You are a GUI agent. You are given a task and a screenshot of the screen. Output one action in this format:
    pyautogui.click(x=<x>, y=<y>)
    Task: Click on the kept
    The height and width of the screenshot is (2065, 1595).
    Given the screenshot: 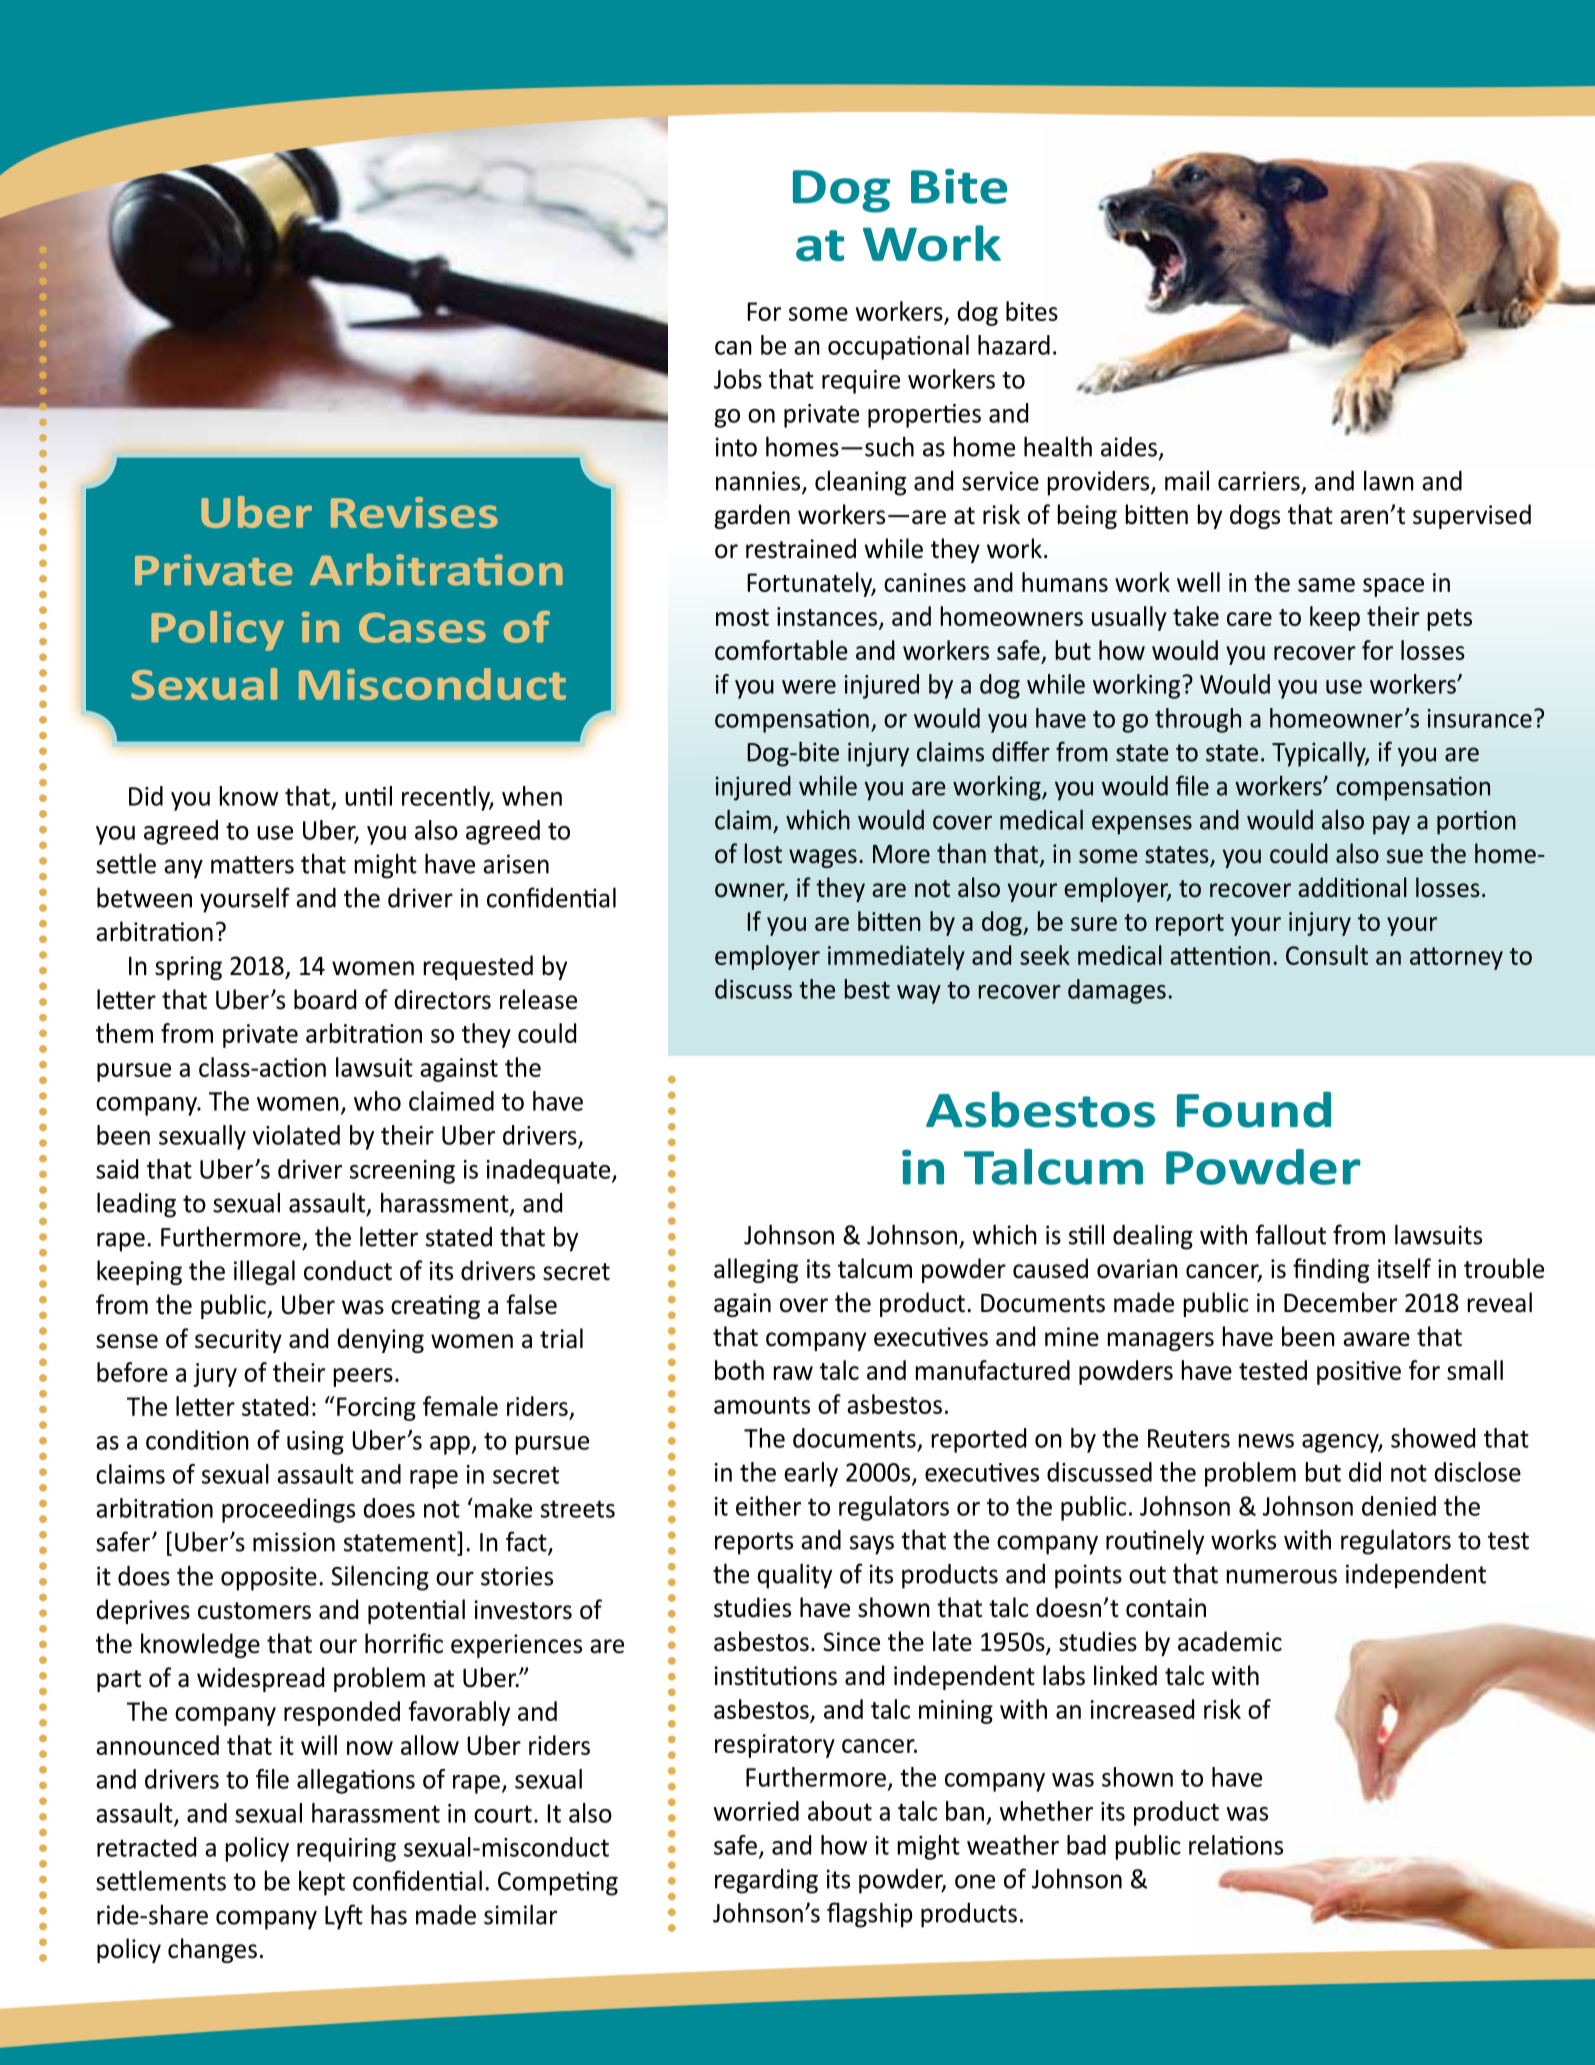 What is the action you would take?
    pyautogui.click(x=322, y=1883)
